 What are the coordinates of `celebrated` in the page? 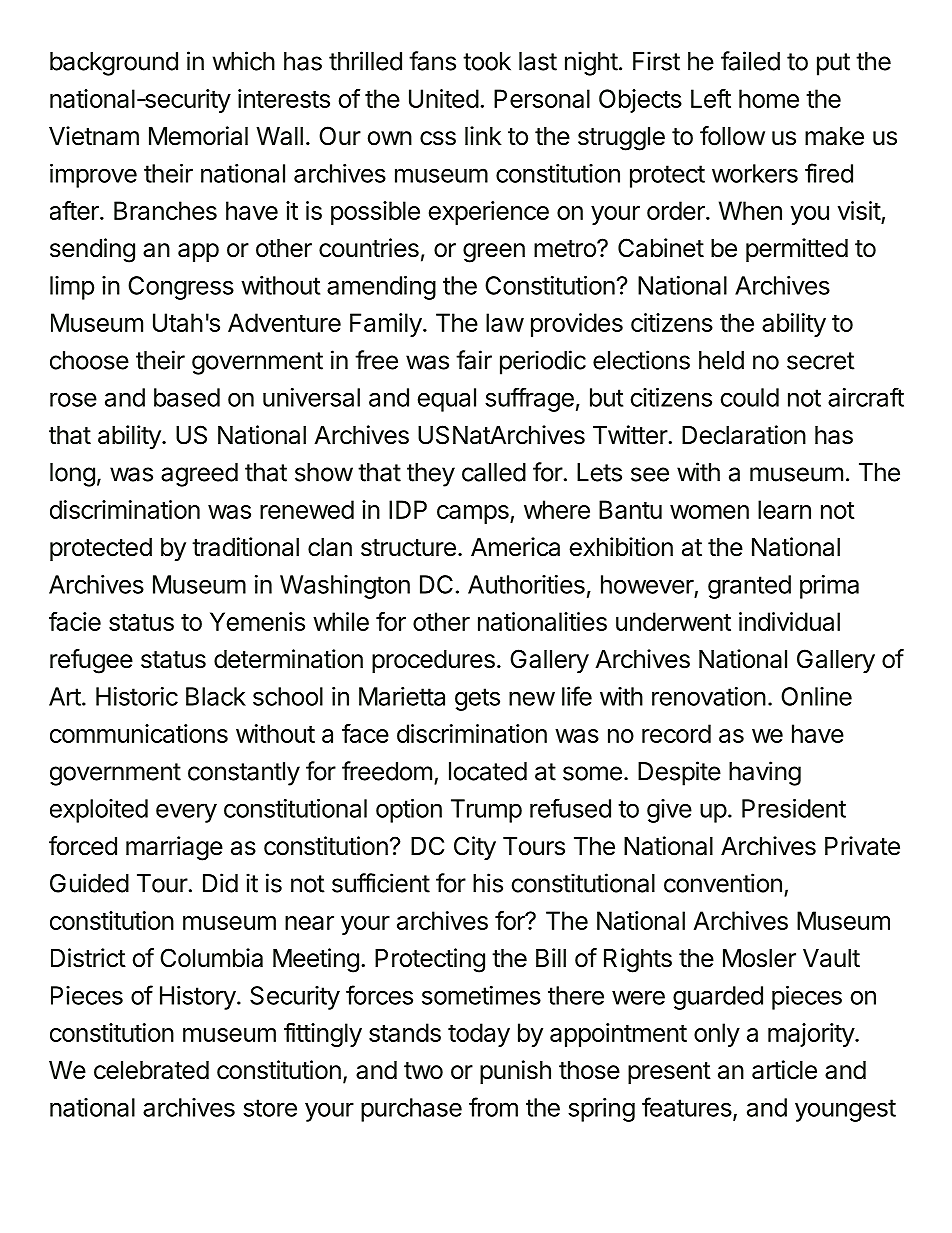 It's located at (151, 1070).
